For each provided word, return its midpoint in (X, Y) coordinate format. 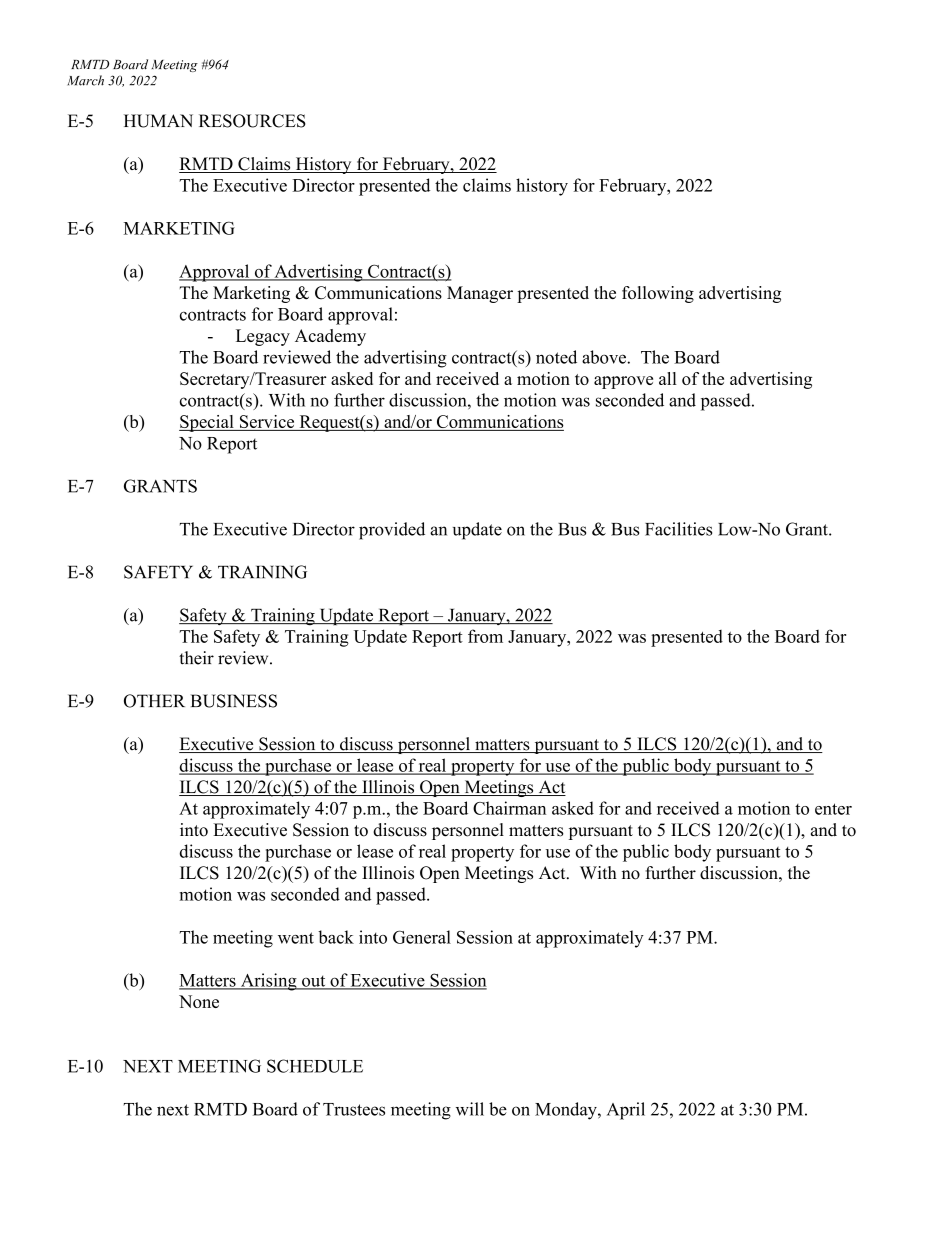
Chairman (509, 808)
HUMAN (158, 121)
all (668, 378)
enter (833, 809)
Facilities (678, 529)
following (658, 294)
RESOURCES (252, 121)
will (470, 1109)
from (485, 636)
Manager (480, 294)
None (199, 1001)
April (626, 1111)
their (196, 658)
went (296, 938)
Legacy (263, 337)
